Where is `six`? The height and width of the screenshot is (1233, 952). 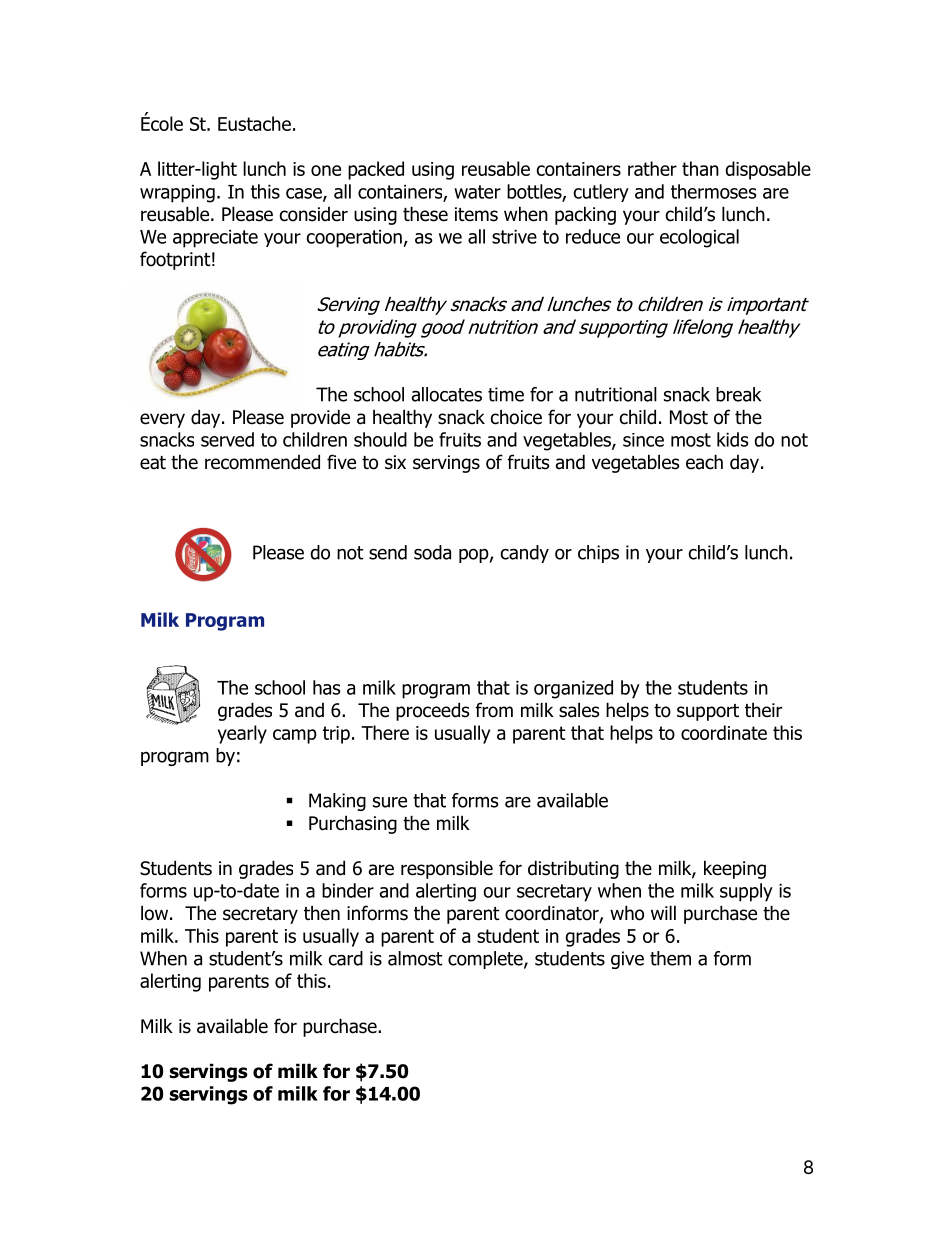 six is located at coordinates (395, 462).
